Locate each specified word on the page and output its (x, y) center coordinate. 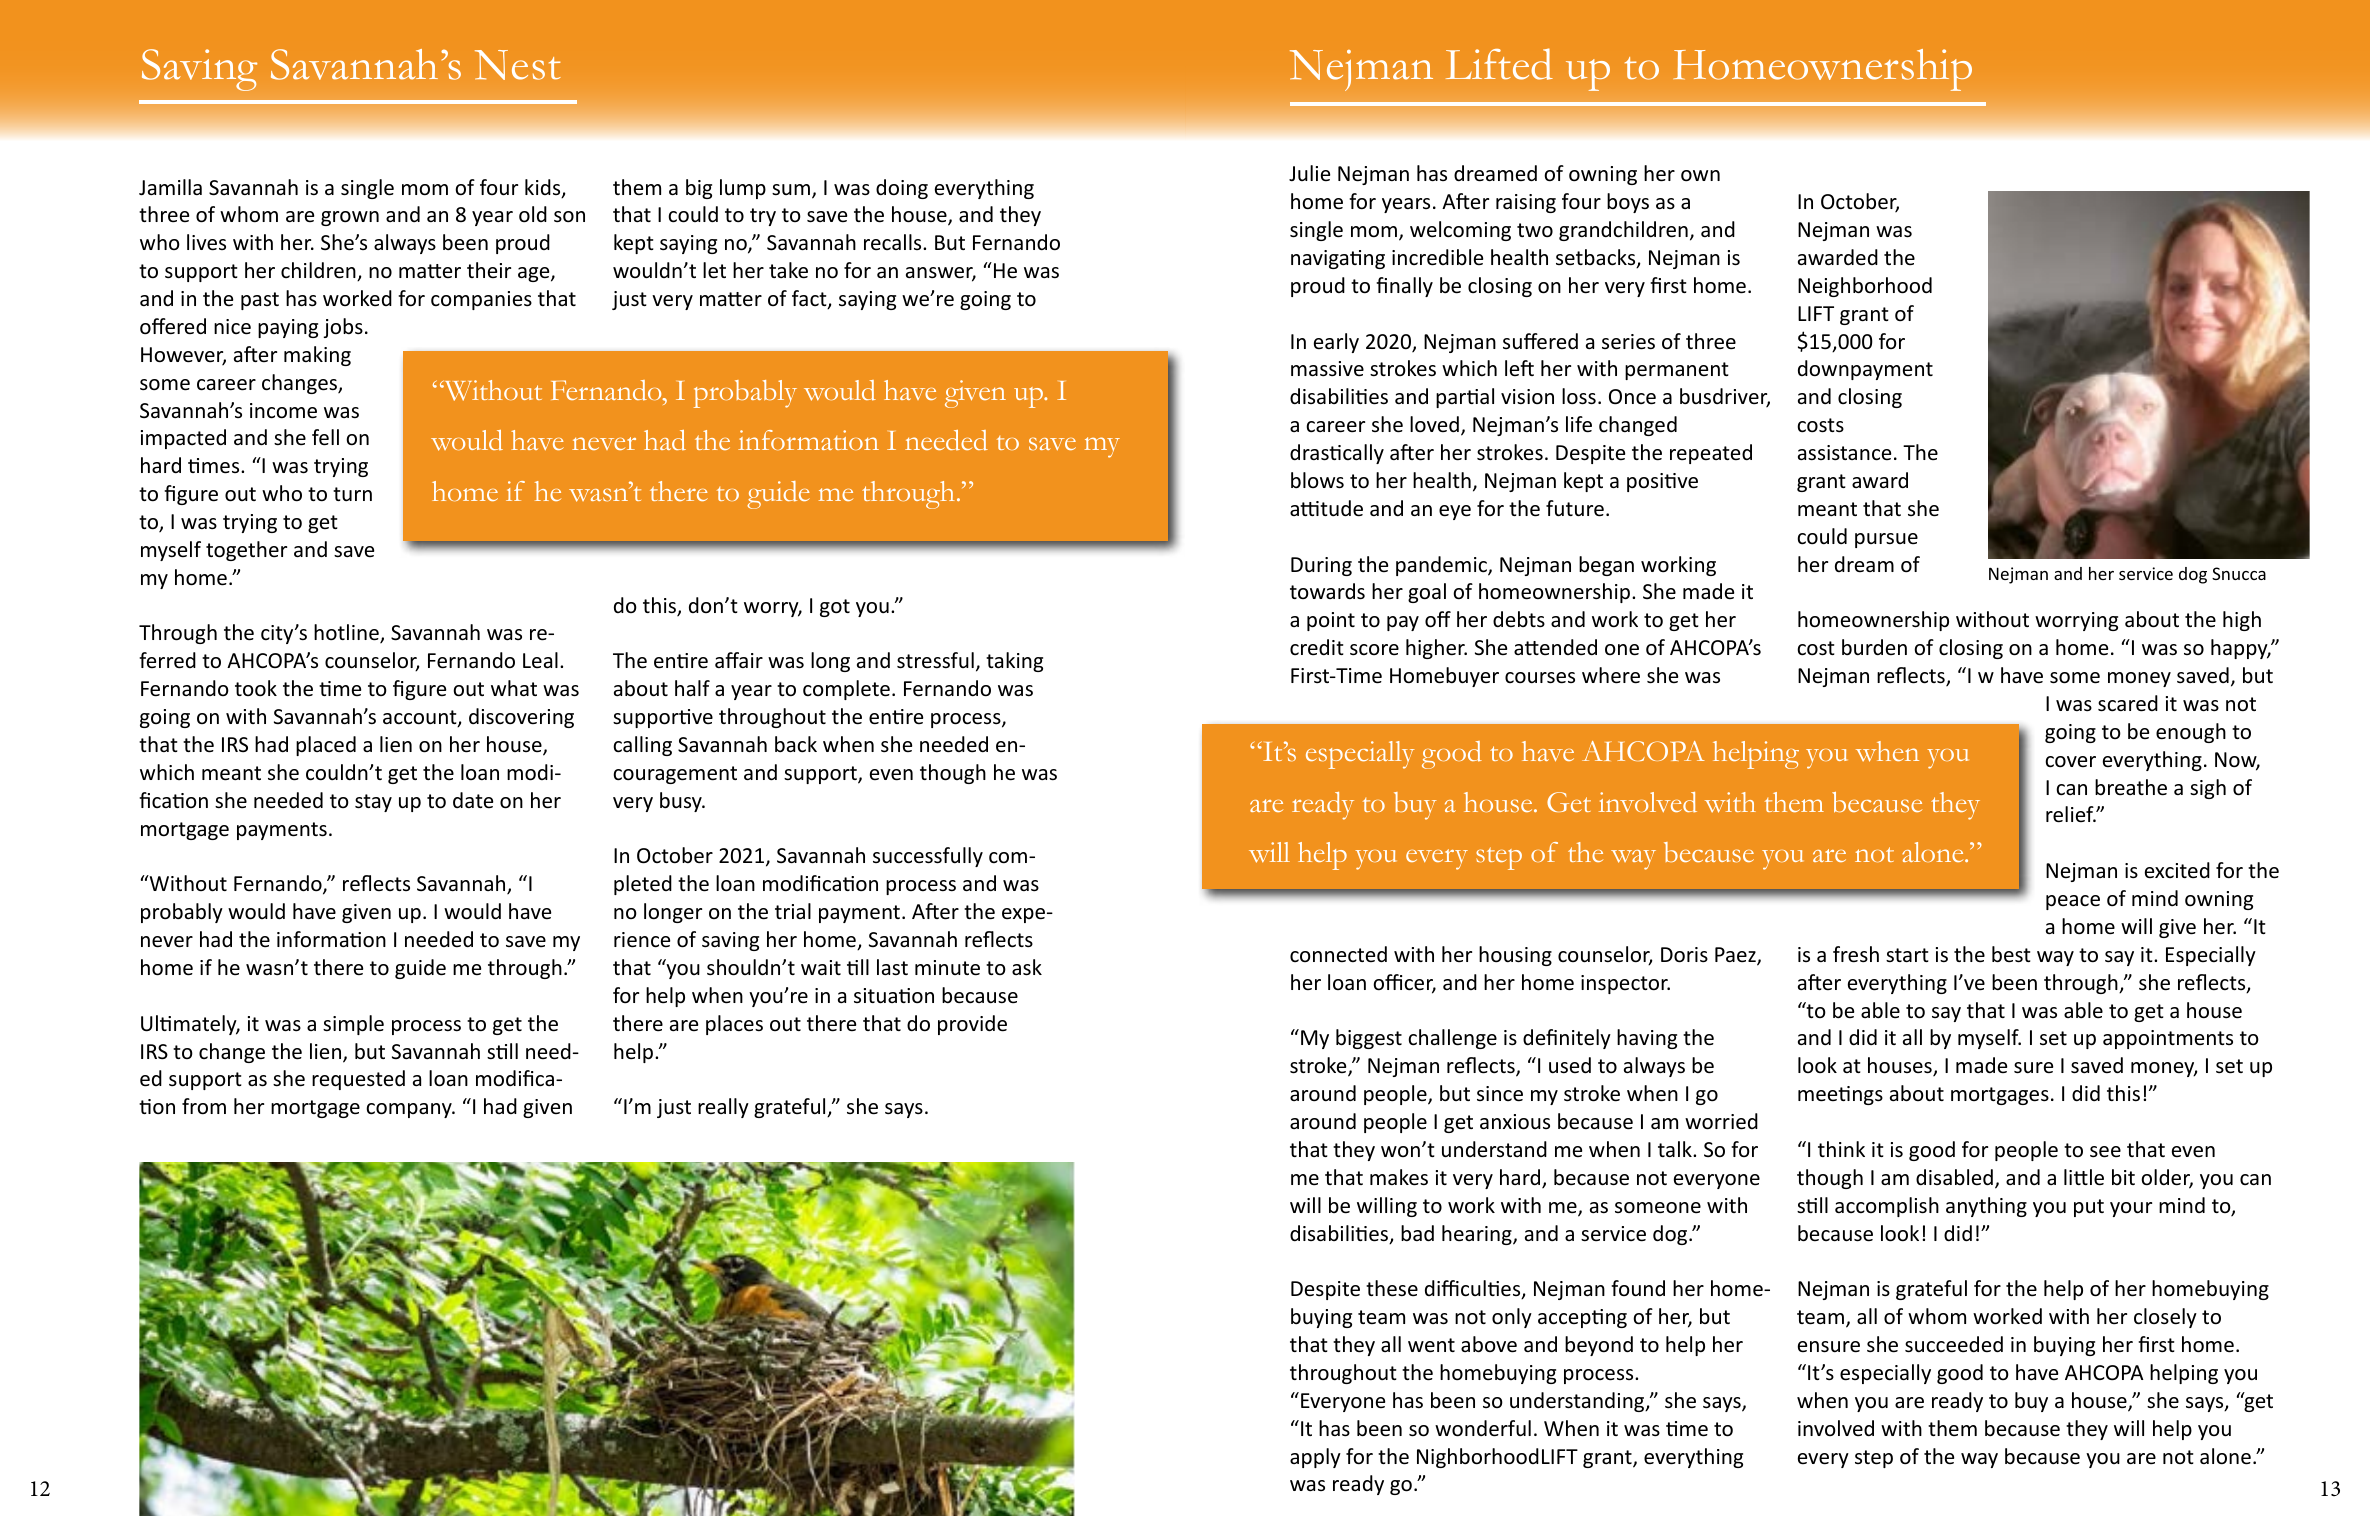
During (1321, 566)
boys (1628, 203)
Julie (1309, 173)
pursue (1886, 540)
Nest (518, 65)
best (2011, 954)
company (410, 1110)
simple (353, 1025)
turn (352, 494)
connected (1338, 954)
